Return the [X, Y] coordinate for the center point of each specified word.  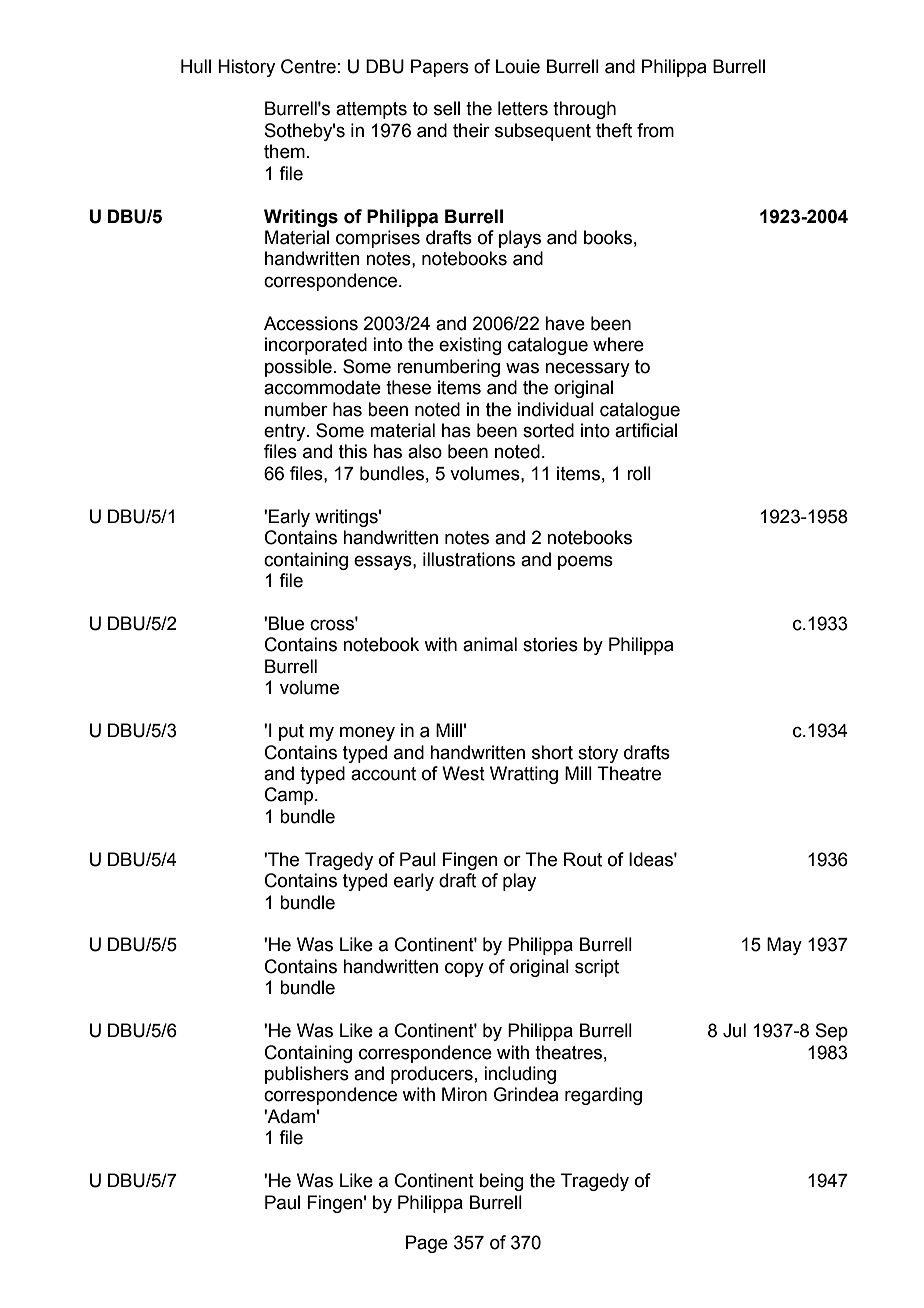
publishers [307, 1075]
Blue [286, 623]
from [655, 130]
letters [523, 108]
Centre [308, 66]
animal [490, 644]
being [502, 1182]
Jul [734, 1030]
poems [585, 563]
